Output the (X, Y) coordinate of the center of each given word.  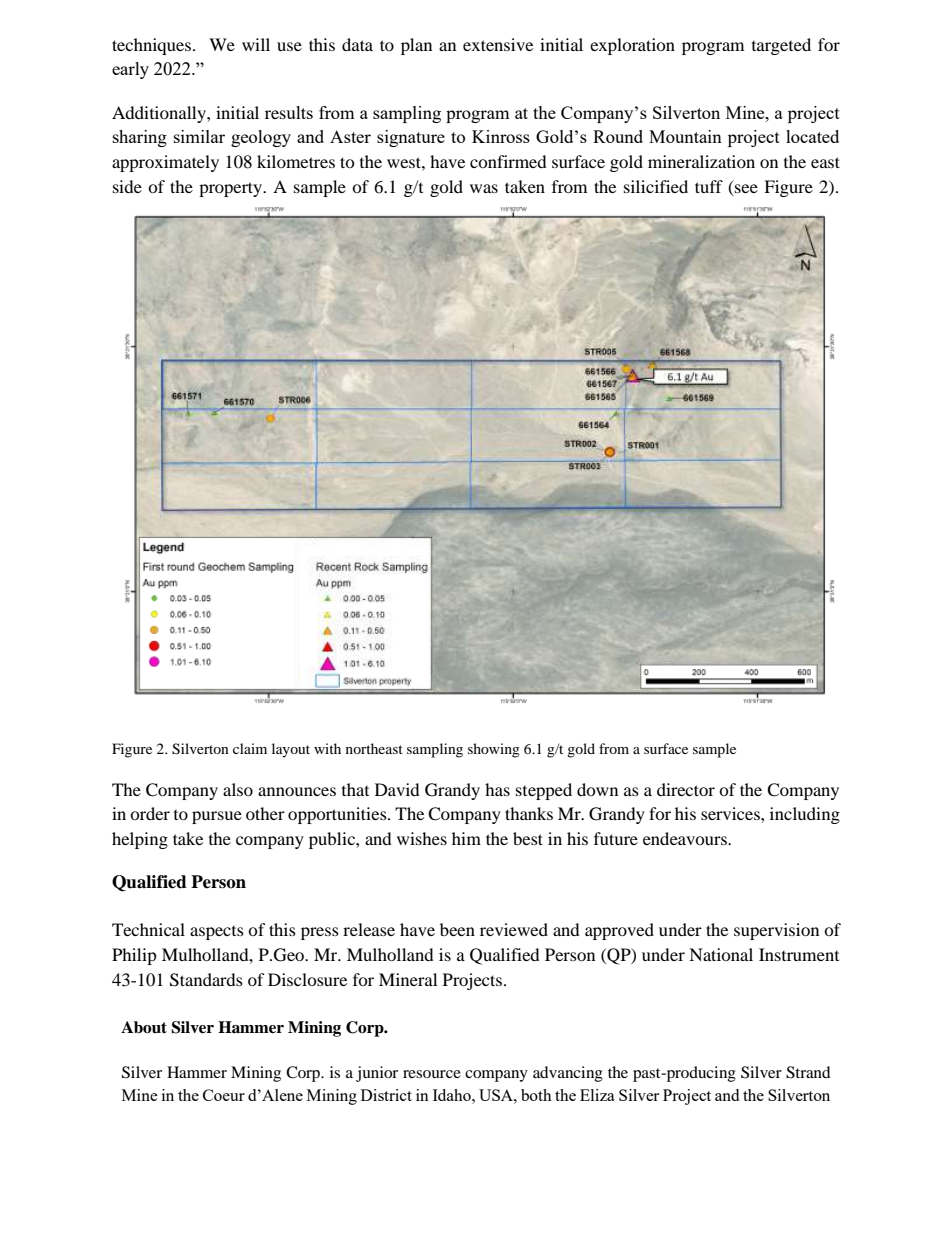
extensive (498, 44)
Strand (808, 1072)
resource (432, 1074)
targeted (781, 46)
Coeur (224, 1095)
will (256, 44)
